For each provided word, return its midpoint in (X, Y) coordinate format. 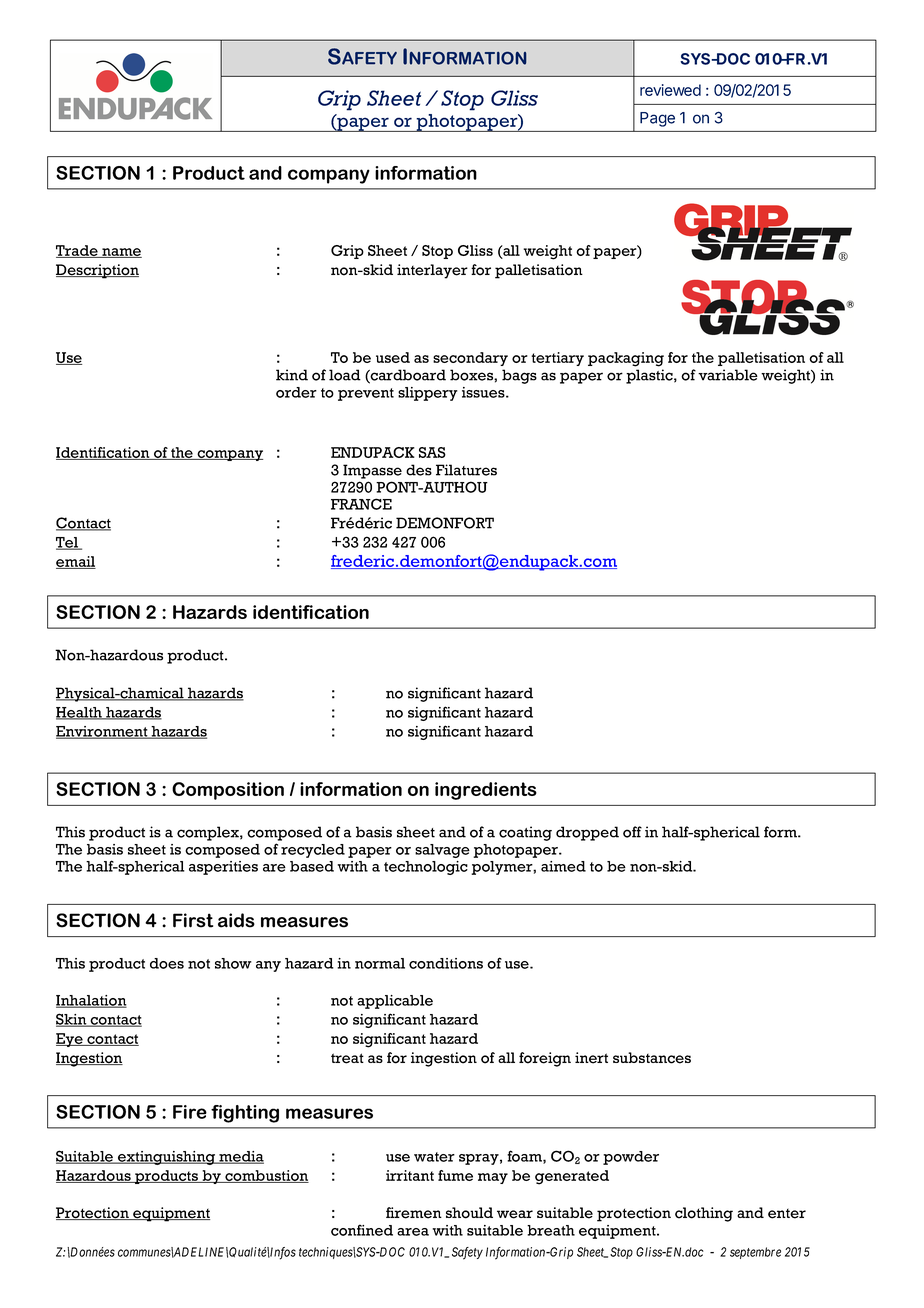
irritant (410, 1175)
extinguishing (167, 1158)
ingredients (486, 791)
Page (657, 119)
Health (80, 713)
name (121, 253)
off (632, 832)
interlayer (432, 271)
